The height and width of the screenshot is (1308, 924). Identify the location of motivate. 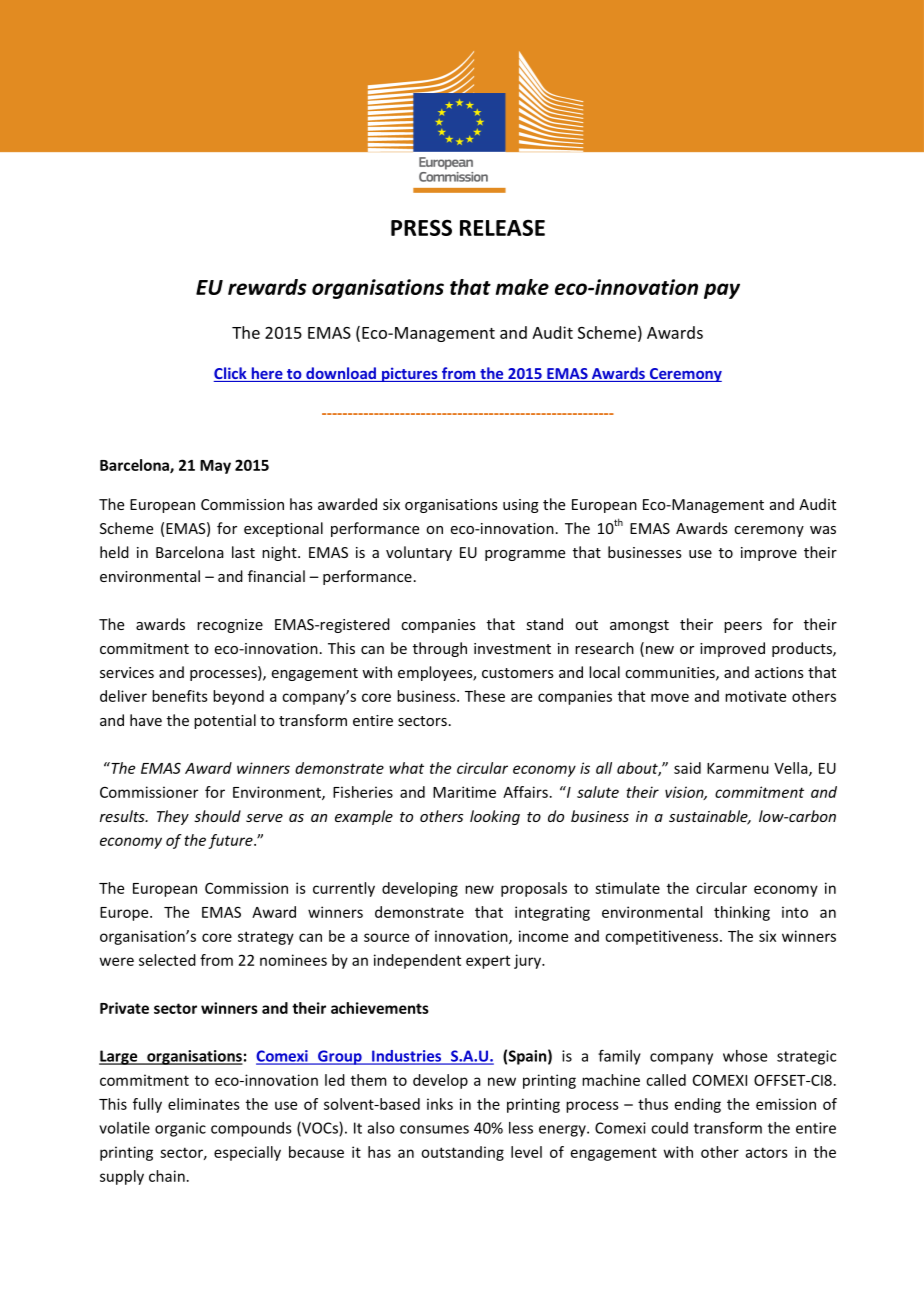
(755, 696).
